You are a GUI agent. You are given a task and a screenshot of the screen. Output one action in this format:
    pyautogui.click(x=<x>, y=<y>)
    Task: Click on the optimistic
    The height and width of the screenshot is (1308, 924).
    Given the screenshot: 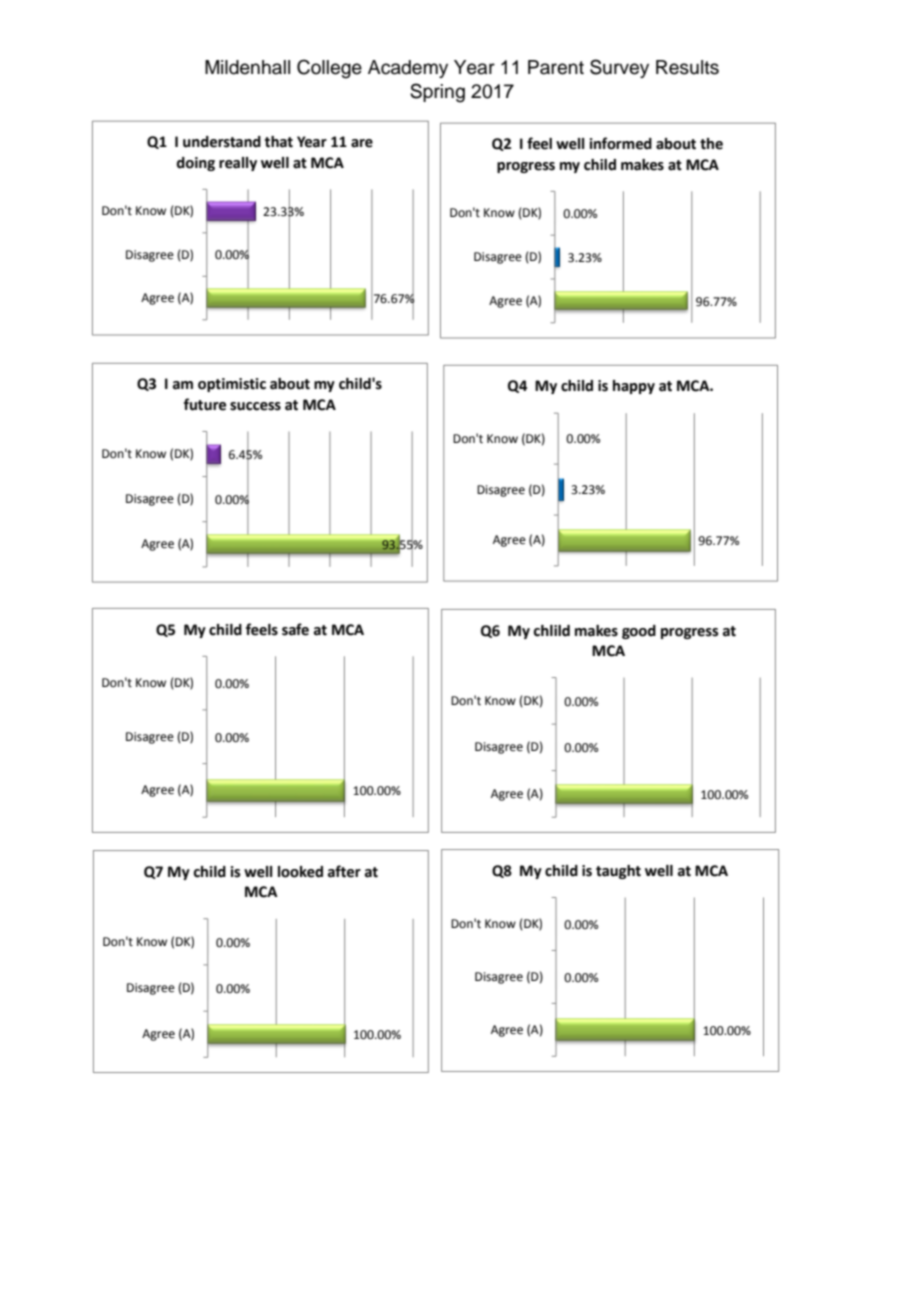 What is the action you would take?
    pyautogui.click(x=232, y=385)
